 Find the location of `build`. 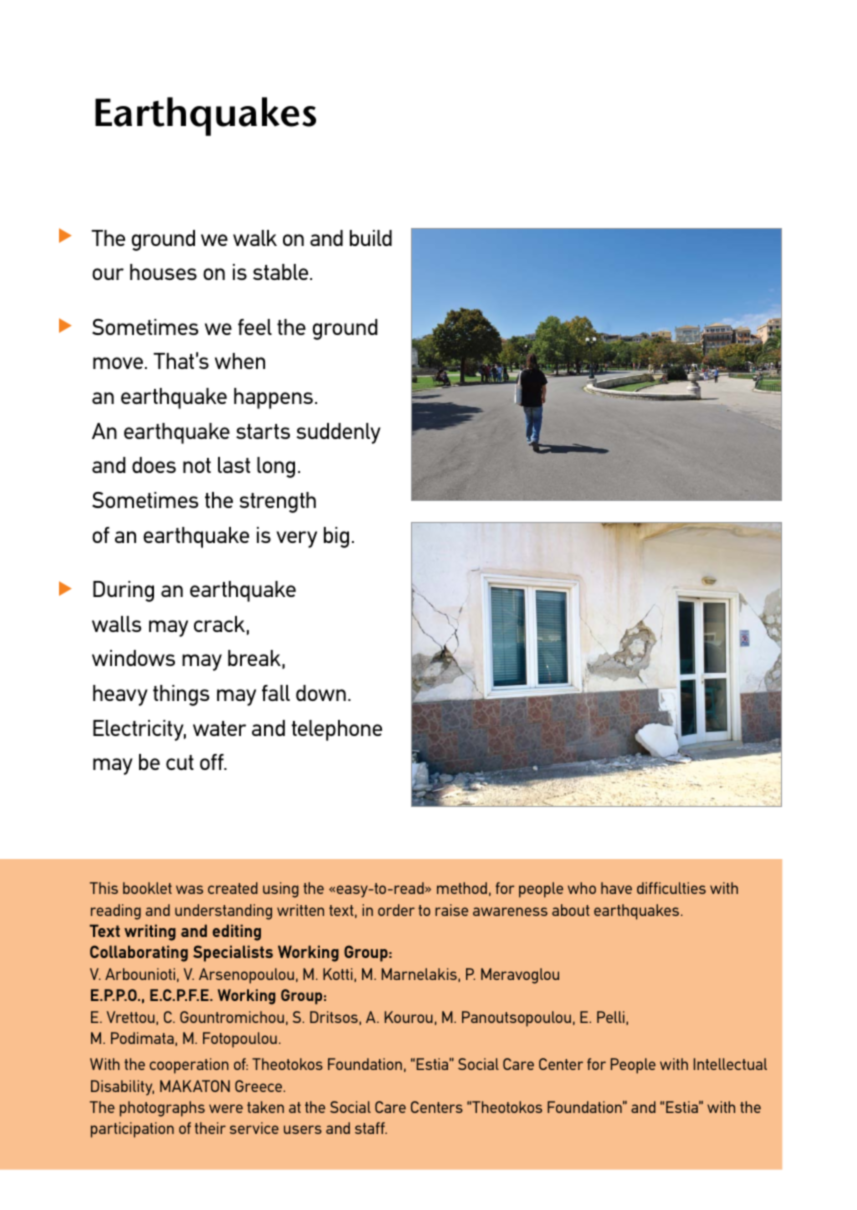

build is located at coordinates (371, 238).
